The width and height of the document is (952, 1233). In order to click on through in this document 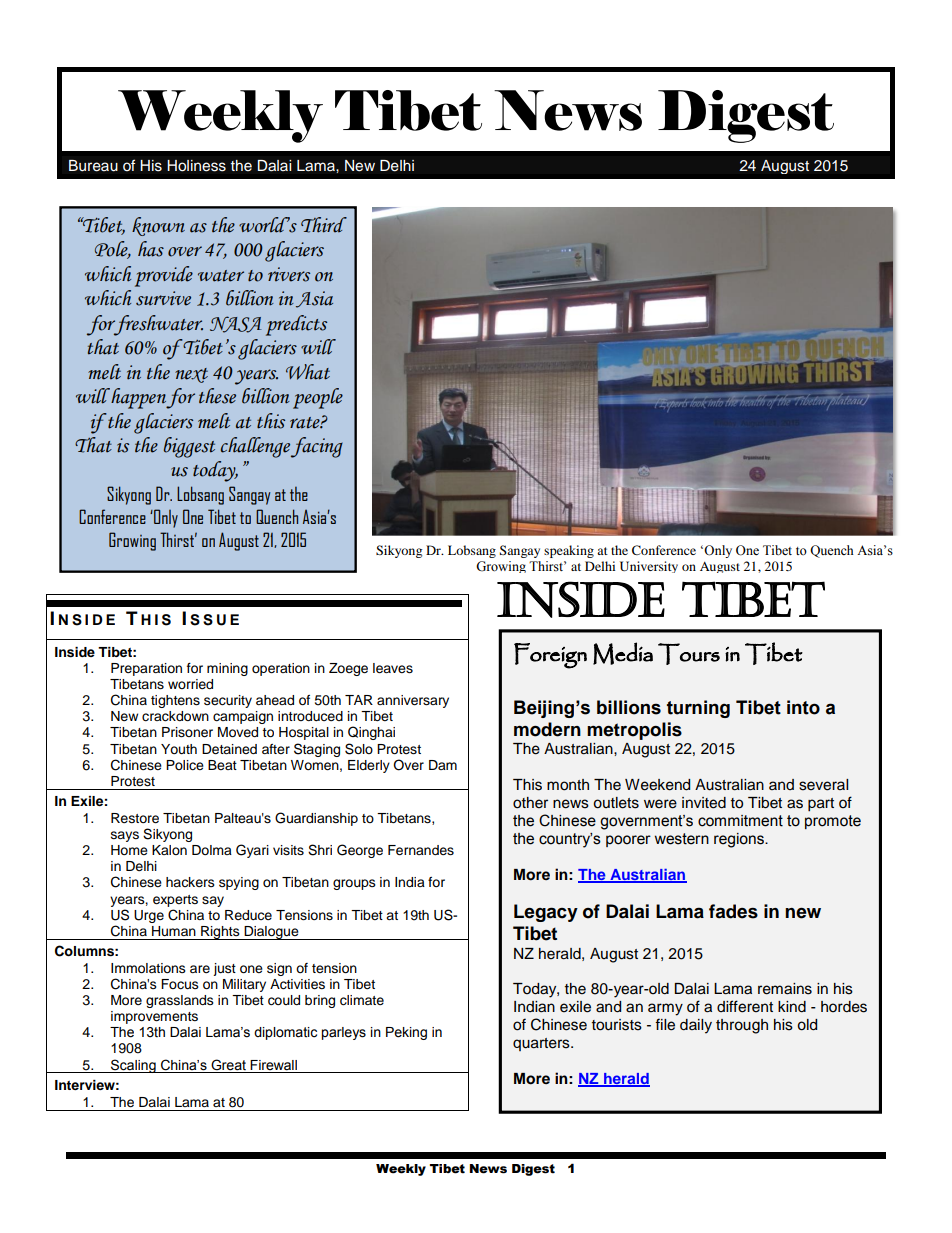, I will do `click(742, 1026)`.
